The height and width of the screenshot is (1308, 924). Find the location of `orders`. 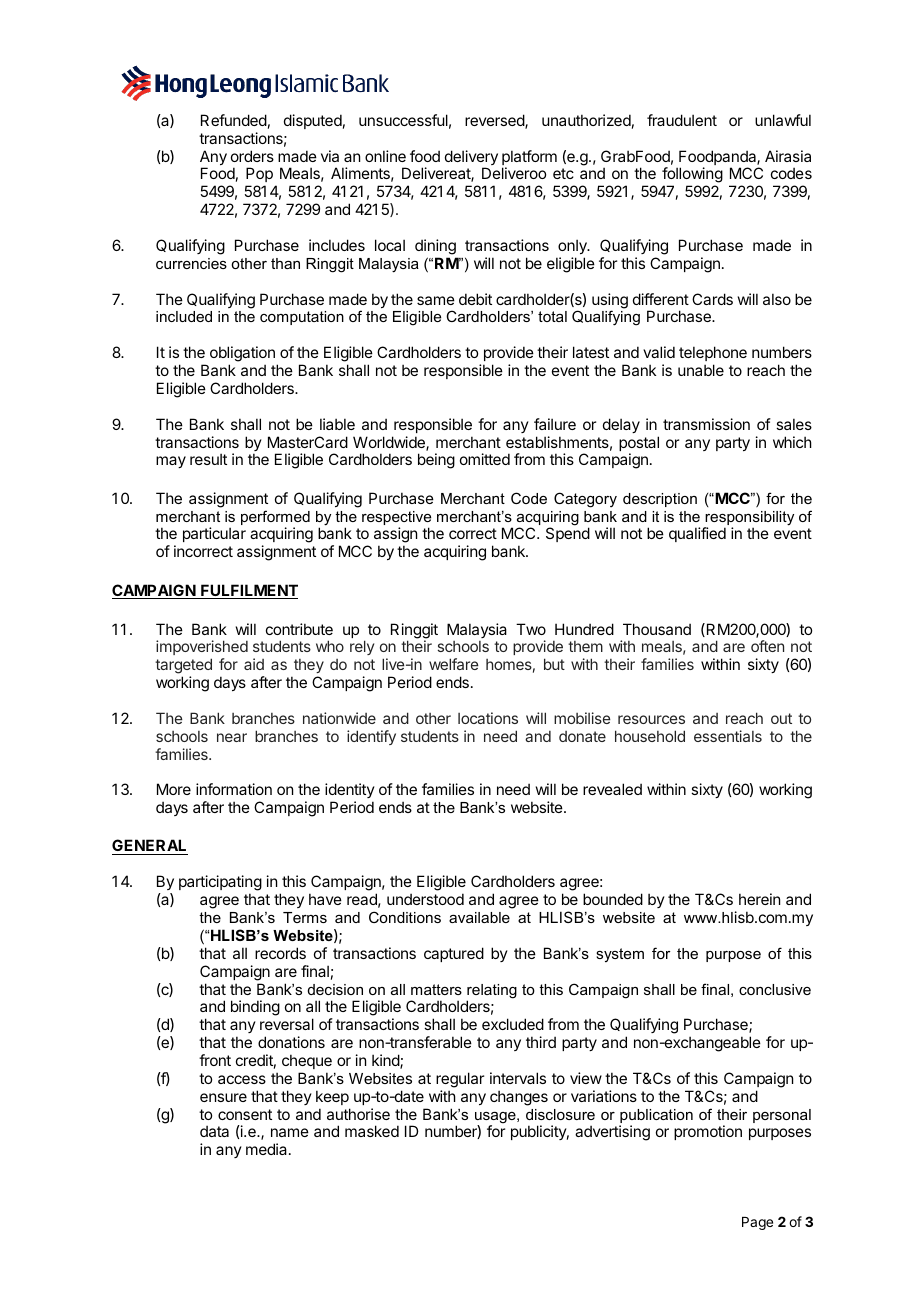

orders is located at coordinates (252, 156).
